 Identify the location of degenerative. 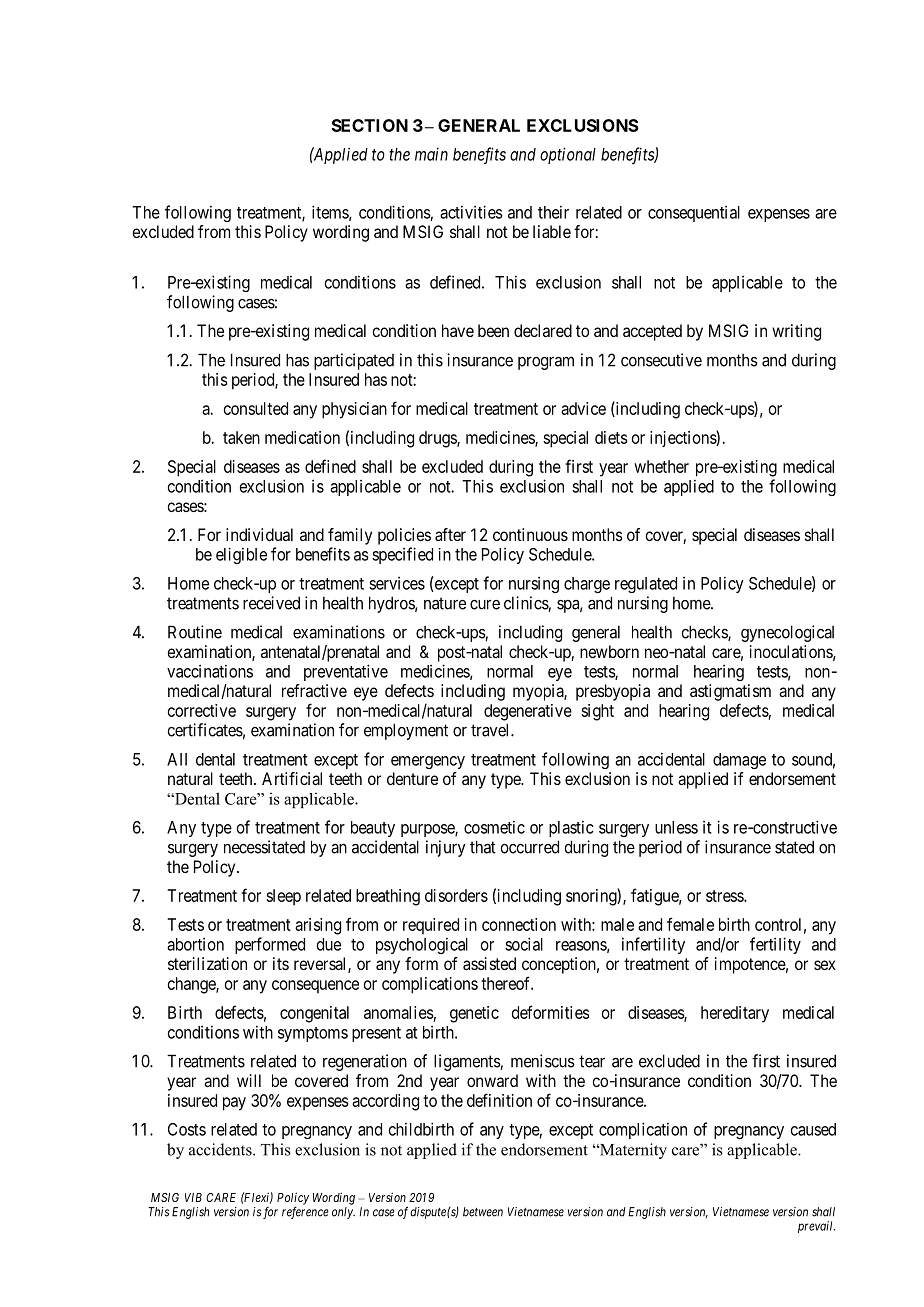
(528, 712).
